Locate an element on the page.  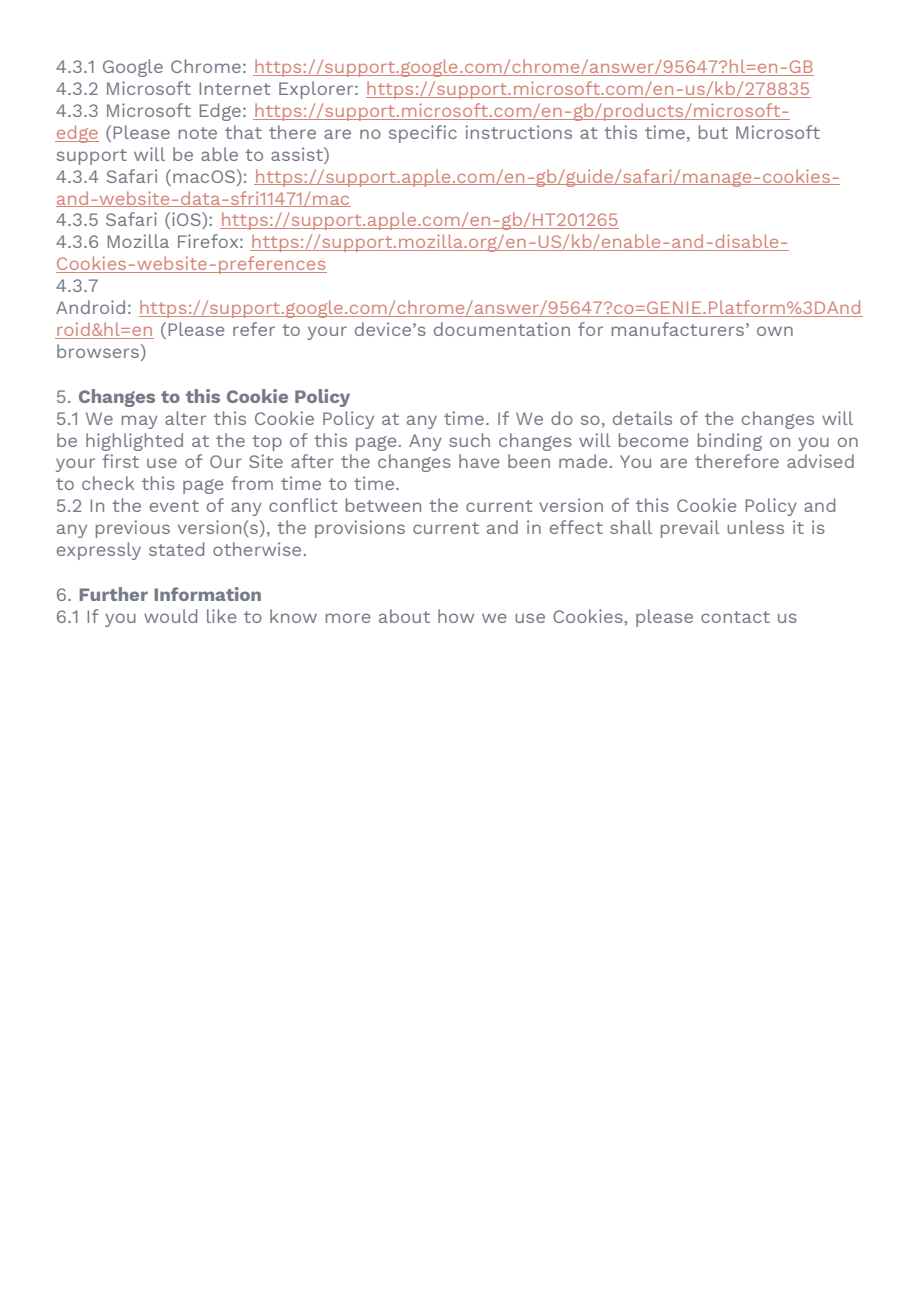
but is located at coordinates (713, 132).
